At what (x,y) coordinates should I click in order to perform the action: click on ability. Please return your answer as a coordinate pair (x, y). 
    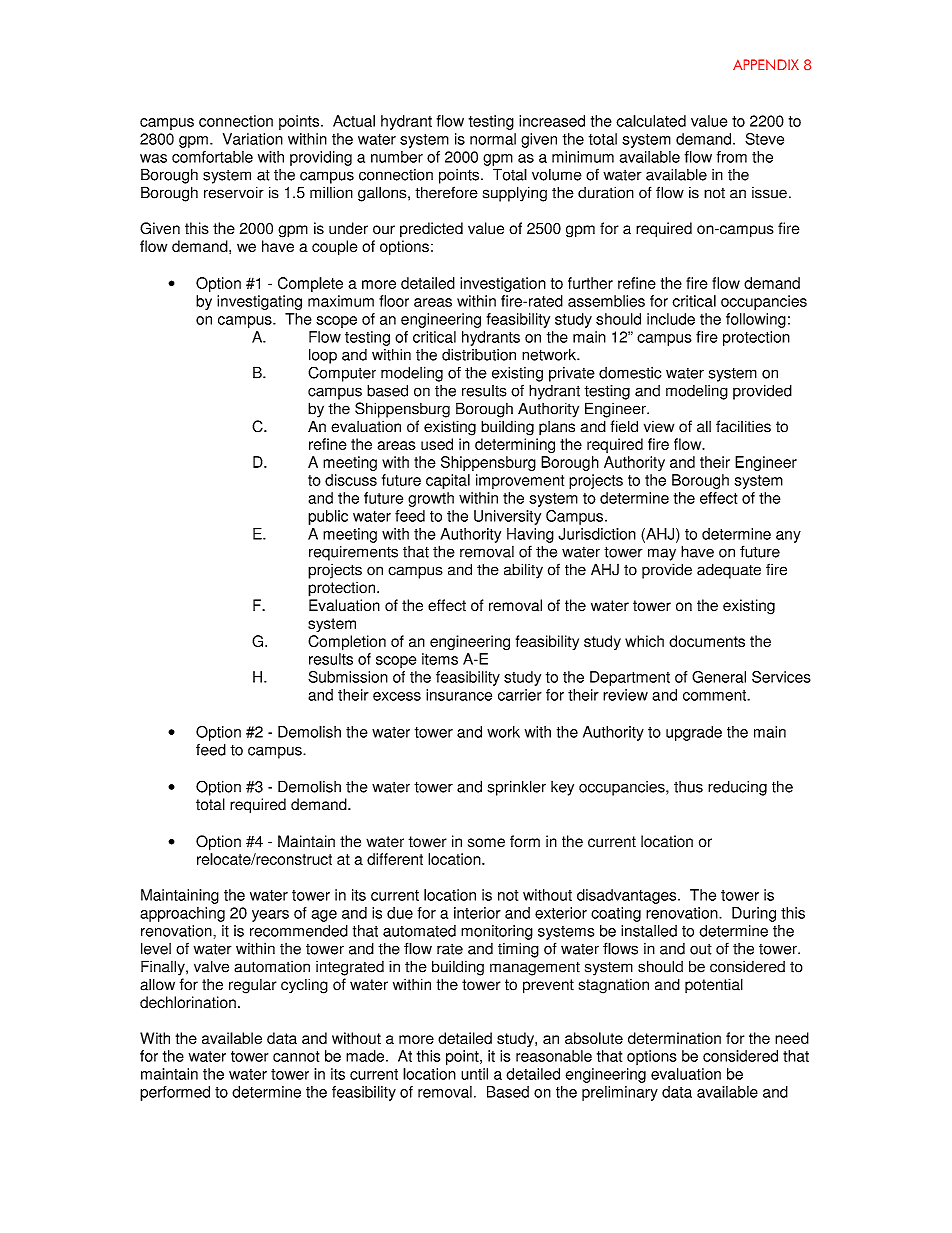
    Looking at the image, I should click on (523, 571).
